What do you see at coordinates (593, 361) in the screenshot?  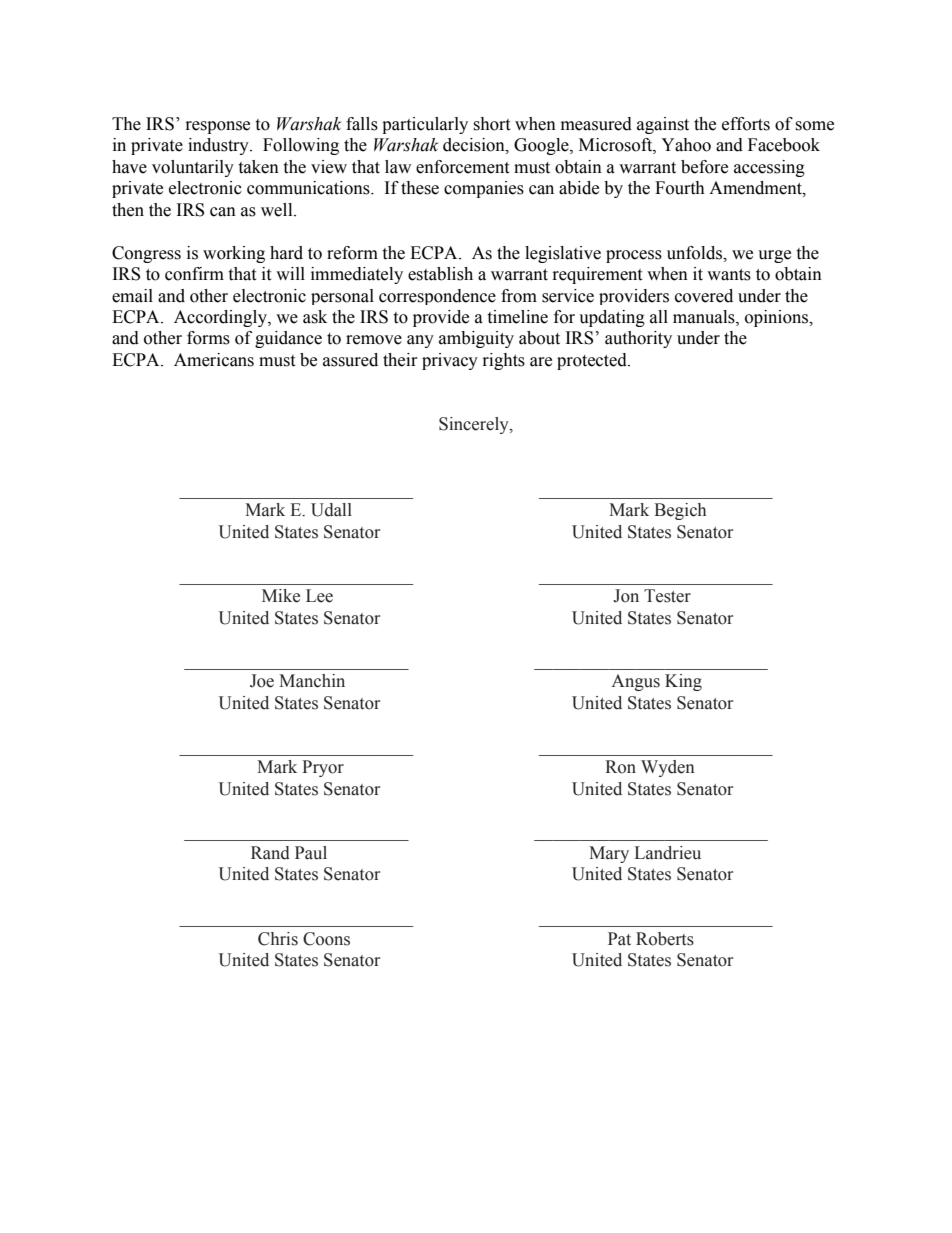 I see `protected` at bounding box center [593, 361].
